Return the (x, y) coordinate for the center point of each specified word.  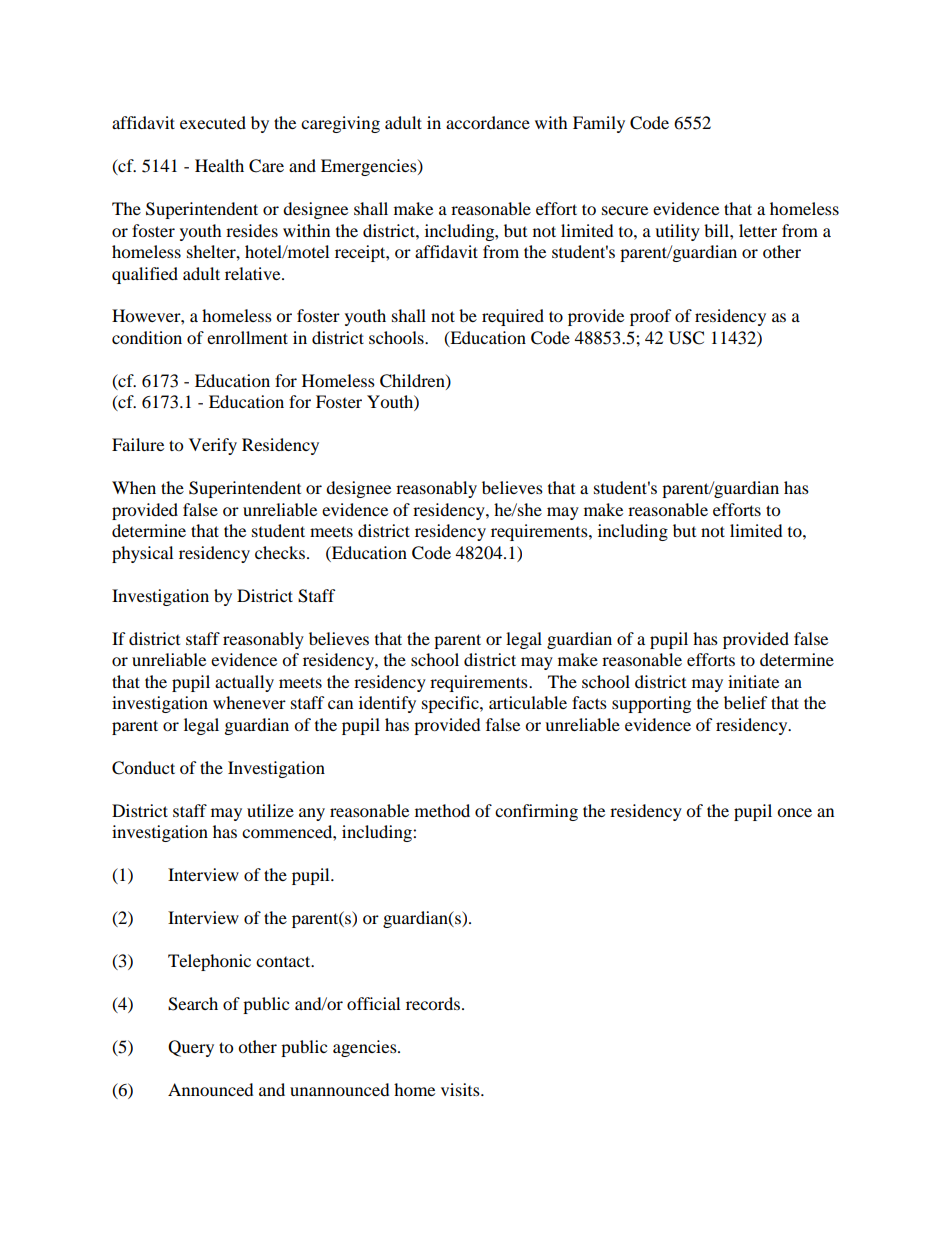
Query (191, 1048)
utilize (270, 810)
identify (387, 704)
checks (281, 552)
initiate (753, 681)
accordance (488, 122)
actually (244, 683)
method (442, 810)
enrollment (247, 337)
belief (746, 702)
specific (451, 704)
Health (219, 165)
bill (717, 230)
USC (686, 338)
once (794, 812)
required (513, 317)
